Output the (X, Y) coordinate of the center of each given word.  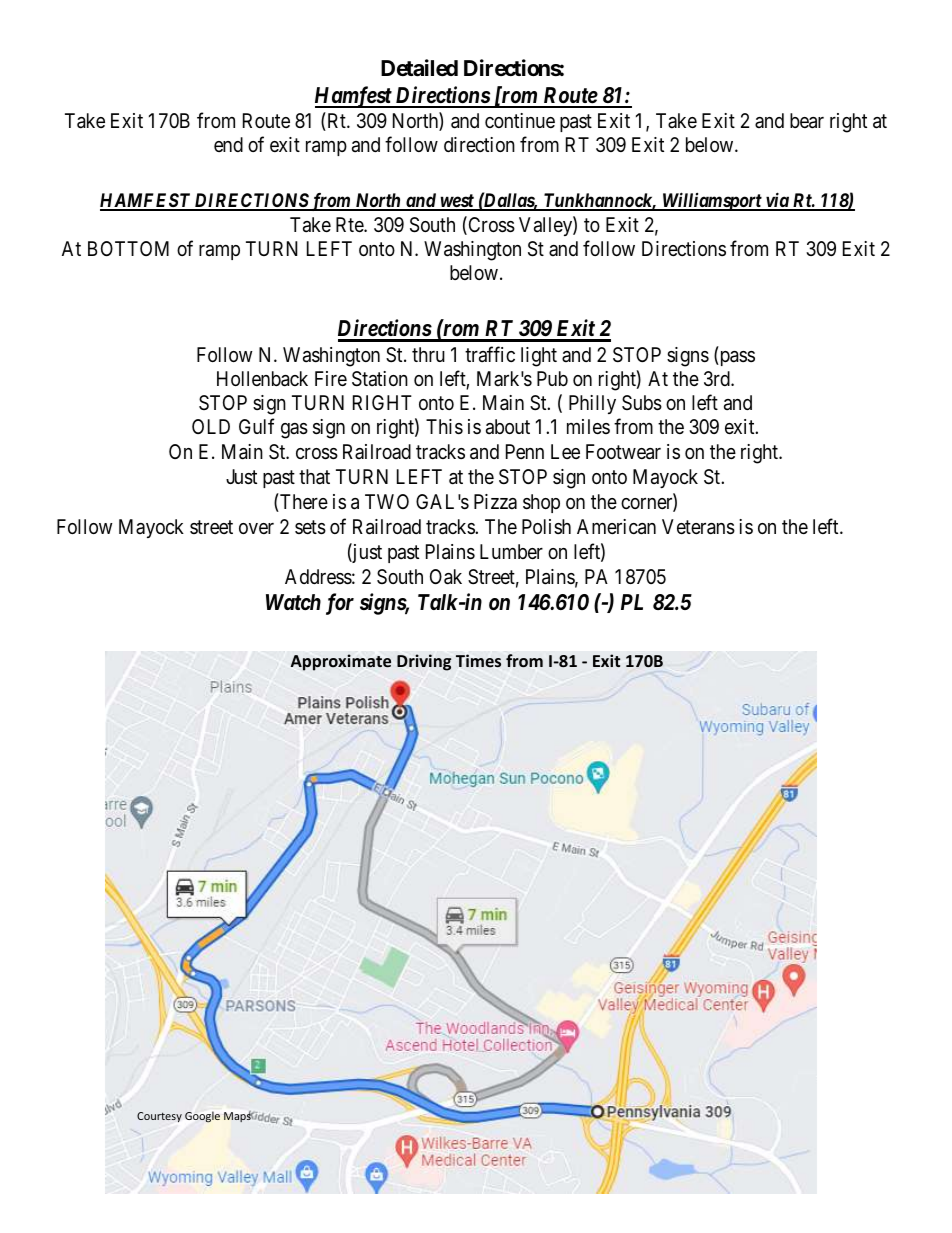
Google (202, 1116)
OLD (211, 426)
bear (807, 121)
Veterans (698, 527)
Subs (642, 403)
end (228, 144)
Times (478, 661)
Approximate (341, 662)
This (444, 427)
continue (520, 120)
